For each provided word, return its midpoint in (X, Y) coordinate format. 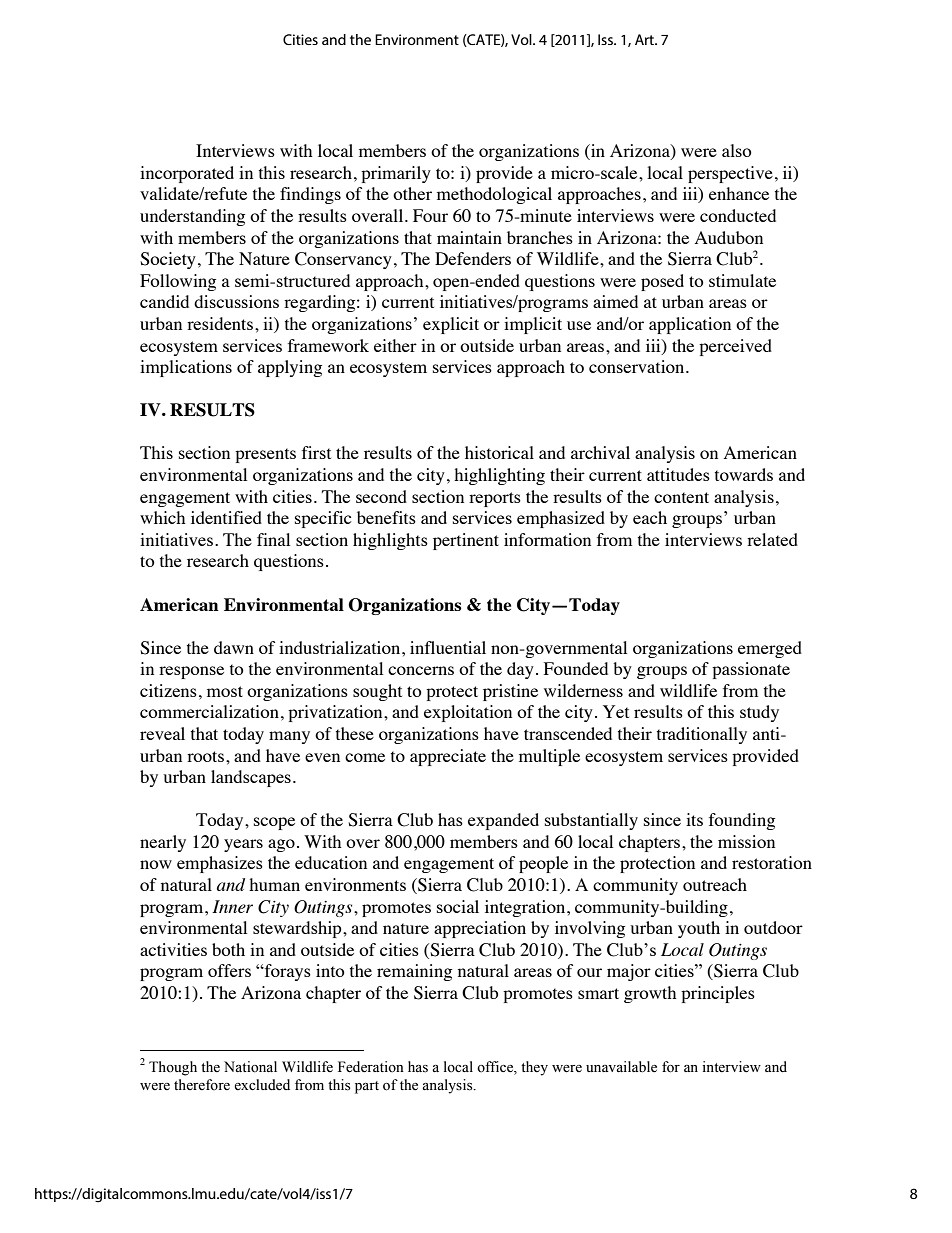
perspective (730, 174)
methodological (494, 195)
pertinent (466, 541)
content (681, 497)
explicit (451, 325)
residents (220, 323)
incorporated (187, 174)
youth (699, 929)
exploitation (468, 713)
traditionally (702, 735)
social (458, 906)
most (225, 691)
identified (226, 517)
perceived (735, 347)
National (250, 1067)
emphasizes (220, 864)
